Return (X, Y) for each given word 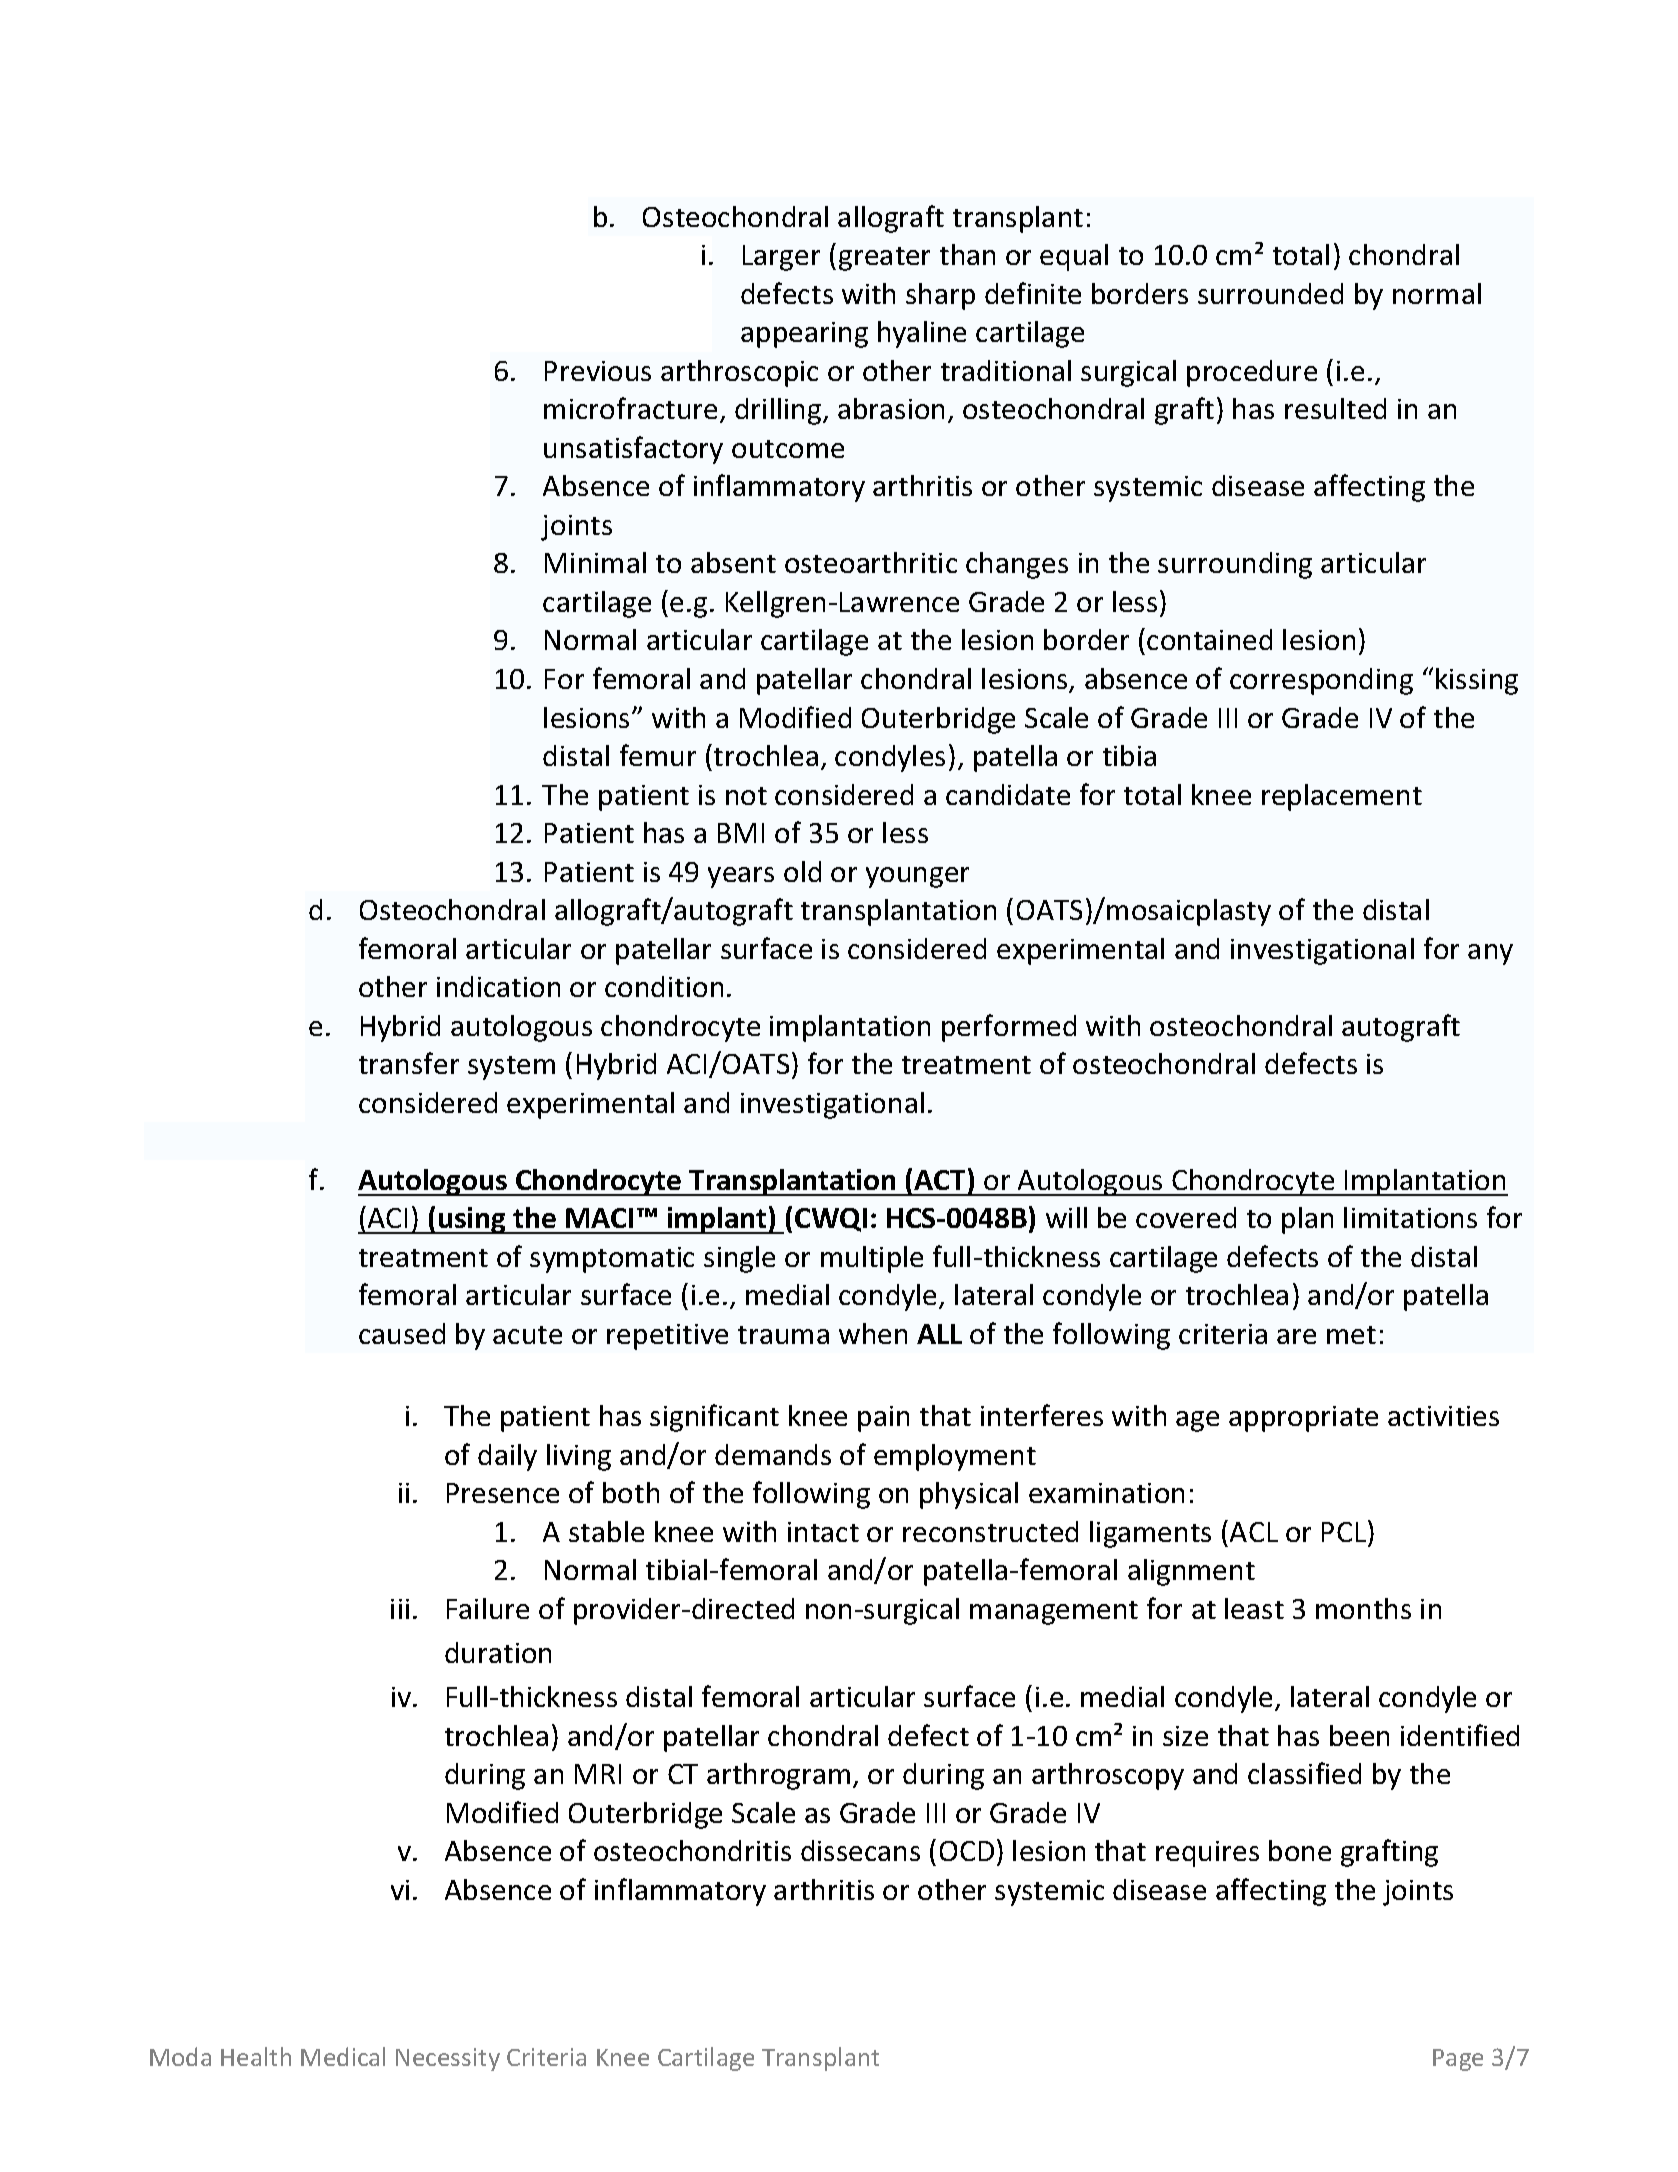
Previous (598, 371)
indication (498, 986)
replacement (1342, 797)
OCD (967, 1851)
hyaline (922, 334)
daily (507, 1457)
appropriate (1303, 1419)
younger (917, 877)
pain (883, 1419)
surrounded (1270, 293)
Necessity (448, 2059)
